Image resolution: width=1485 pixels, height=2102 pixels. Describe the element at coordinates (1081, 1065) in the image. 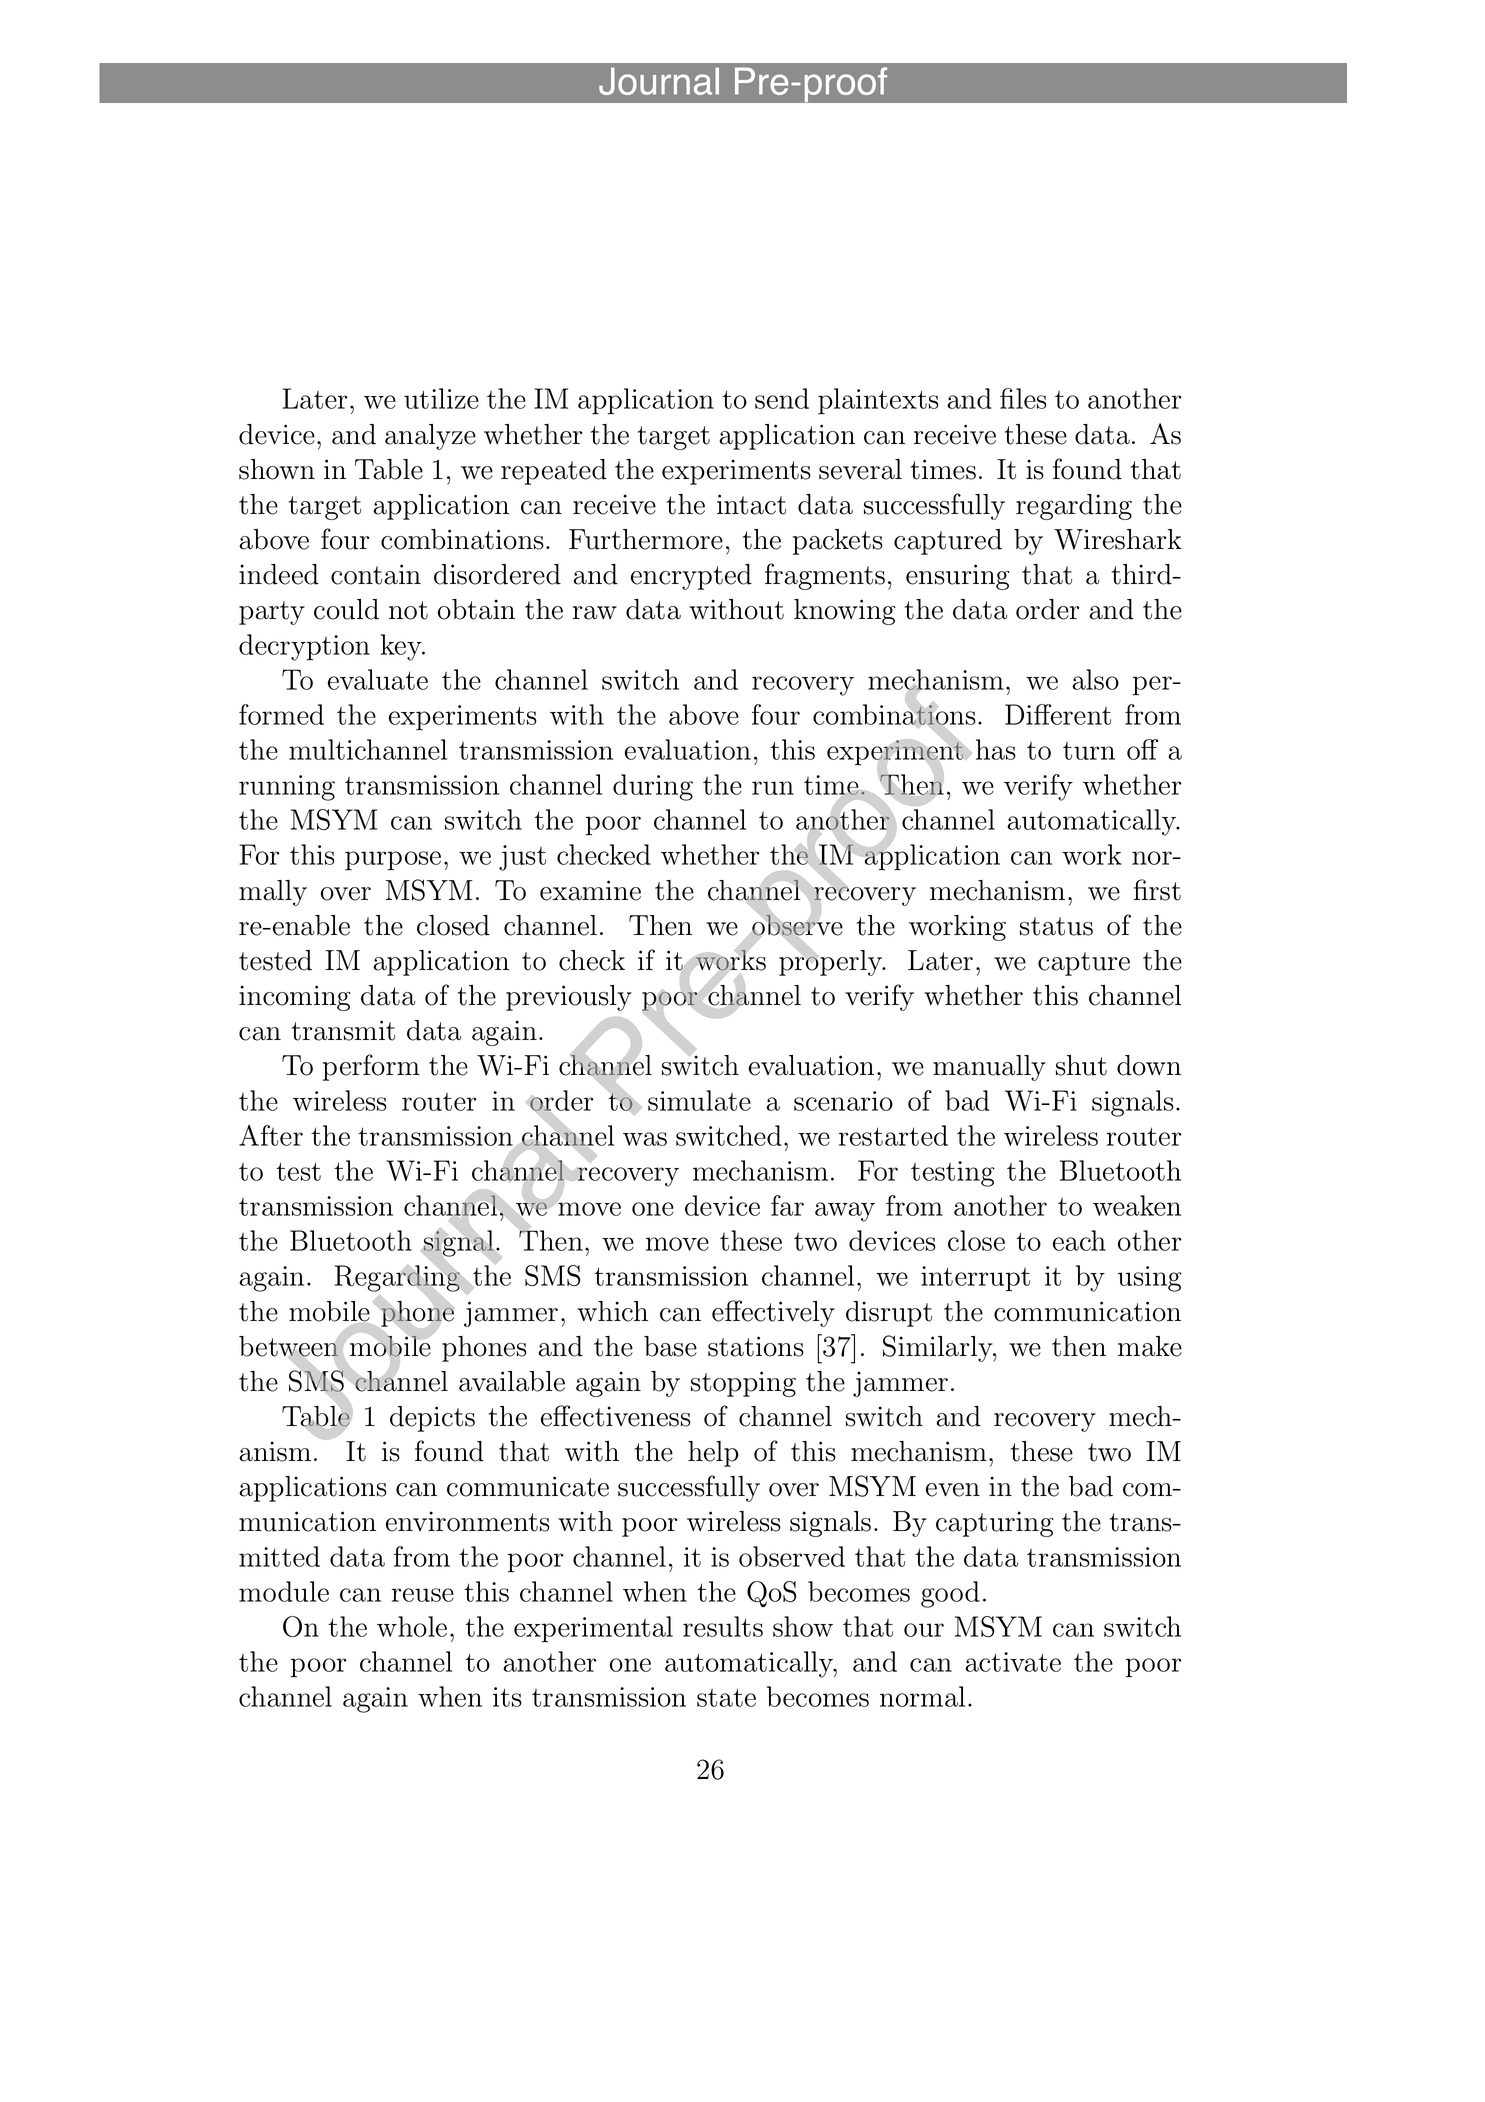

I see `shut` at that location.
